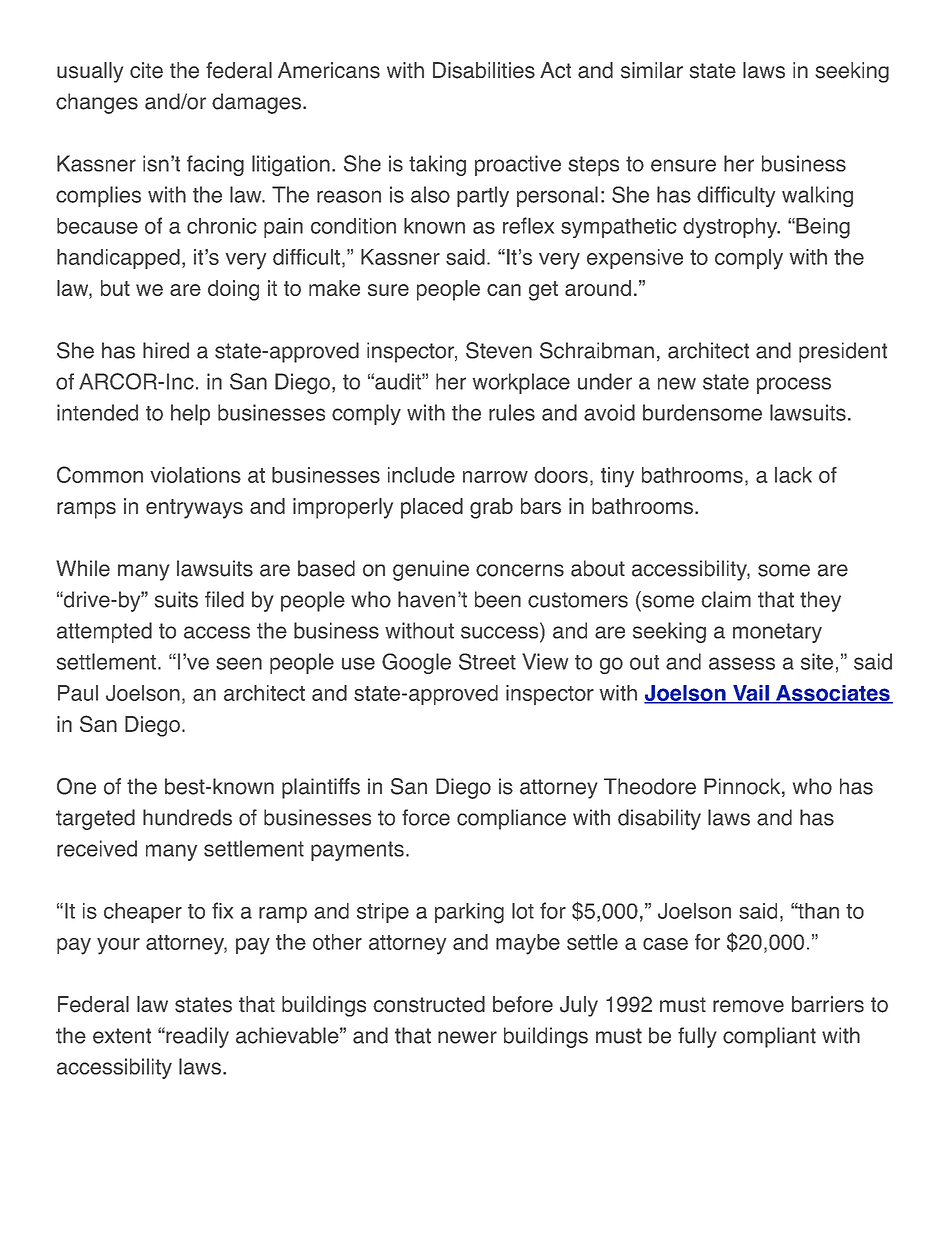  Describe the element at coordinates (484, 70) in the screenshot. I see `Disabilities` at that location.
